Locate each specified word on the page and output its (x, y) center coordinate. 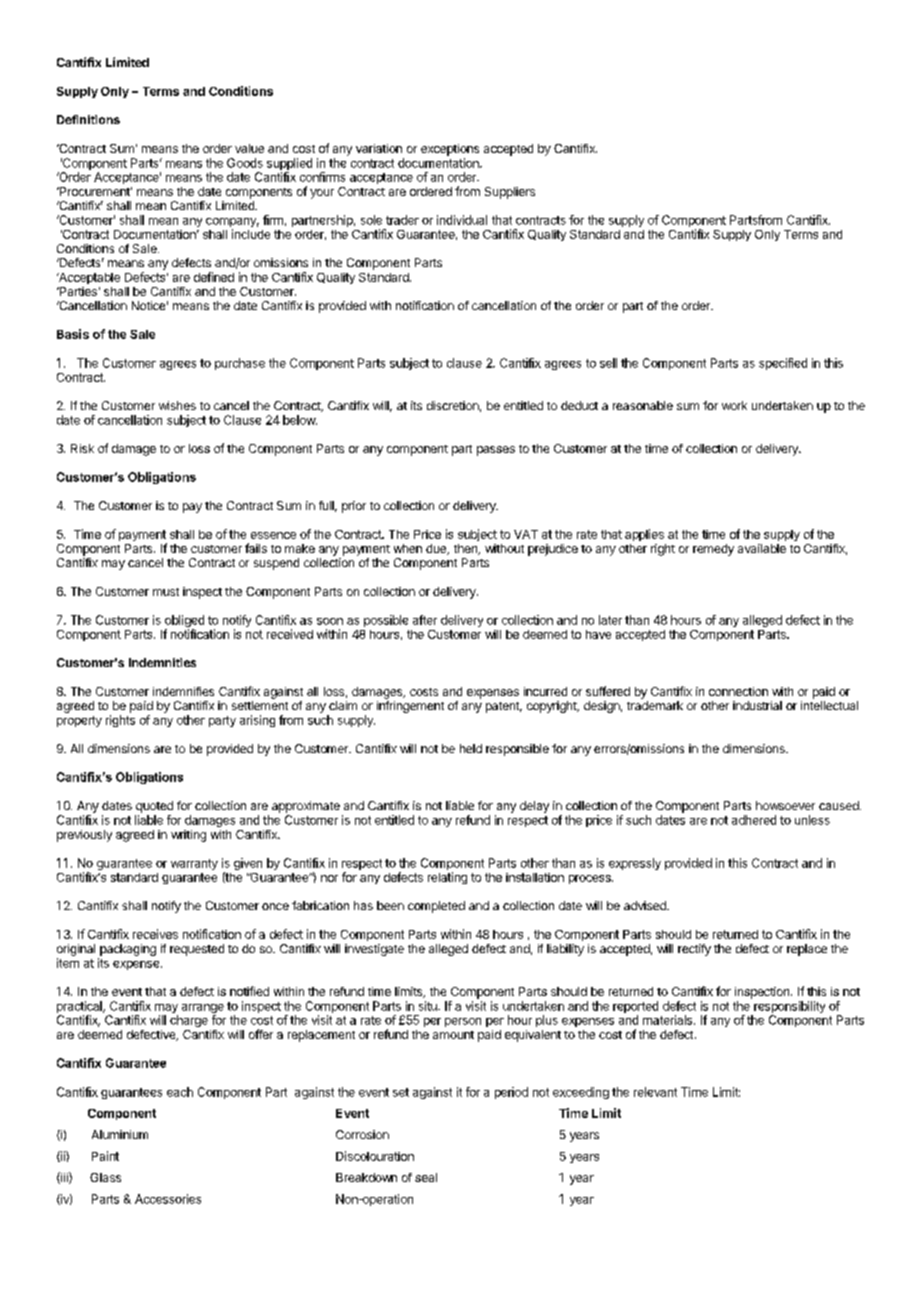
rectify (694, 950)
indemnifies (183, 691)
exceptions (450, 150)
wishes (177, 405)
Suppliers (510, 193)
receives (155, 934)
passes (496, 451)
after (425, 620)
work (734, 405)
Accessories (168, 1199)
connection (738, 691)
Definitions (88, 119)
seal (426, 1177)
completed (436, 907)
